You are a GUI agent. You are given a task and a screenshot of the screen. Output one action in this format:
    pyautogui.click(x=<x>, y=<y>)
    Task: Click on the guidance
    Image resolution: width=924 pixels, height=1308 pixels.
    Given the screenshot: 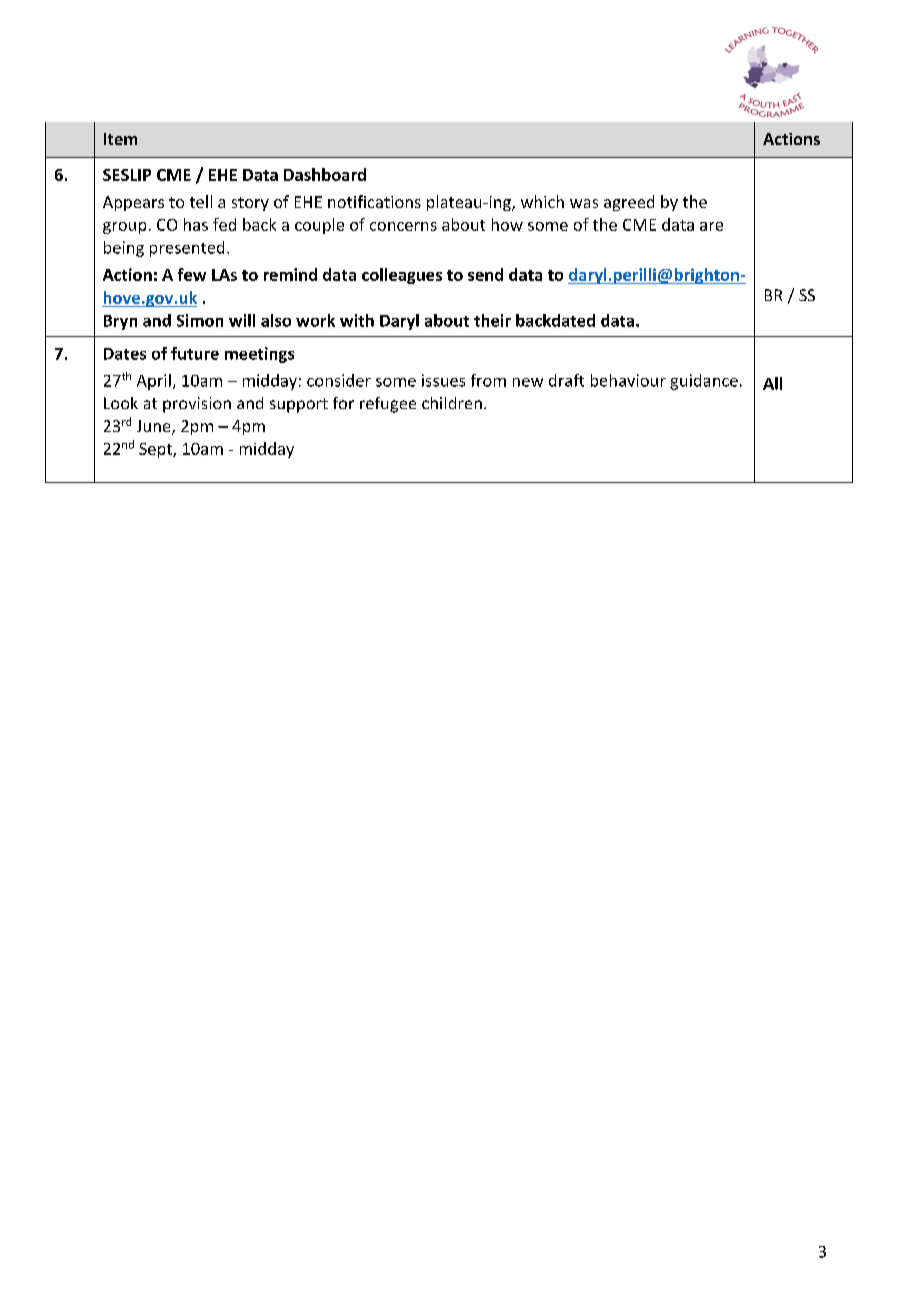 What is the action you would take?
    pyautogui.click(x=704, y=382)
